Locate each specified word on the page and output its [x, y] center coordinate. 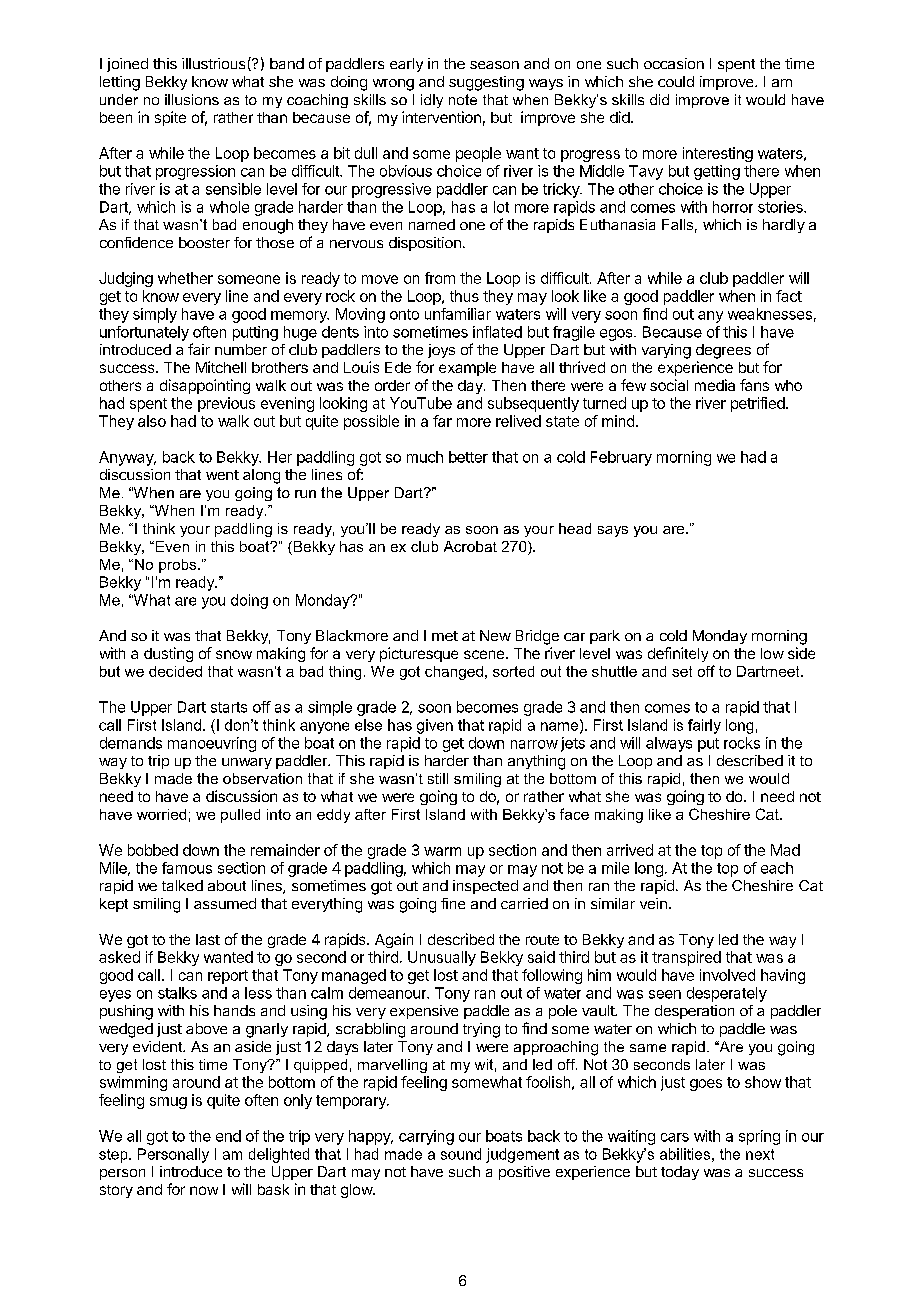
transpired [686, 958]
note [463, 99]
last [208, 939]
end [228, 1136]
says [613, 531]
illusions [192, 99]
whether [185, 278]
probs [179, 566]
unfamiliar [458, 314]
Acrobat [470, 546]
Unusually [442, 958]
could [676, 81]
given [435, 726]
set [682, 671]
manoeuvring [212, 744]
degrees [723, 351]
